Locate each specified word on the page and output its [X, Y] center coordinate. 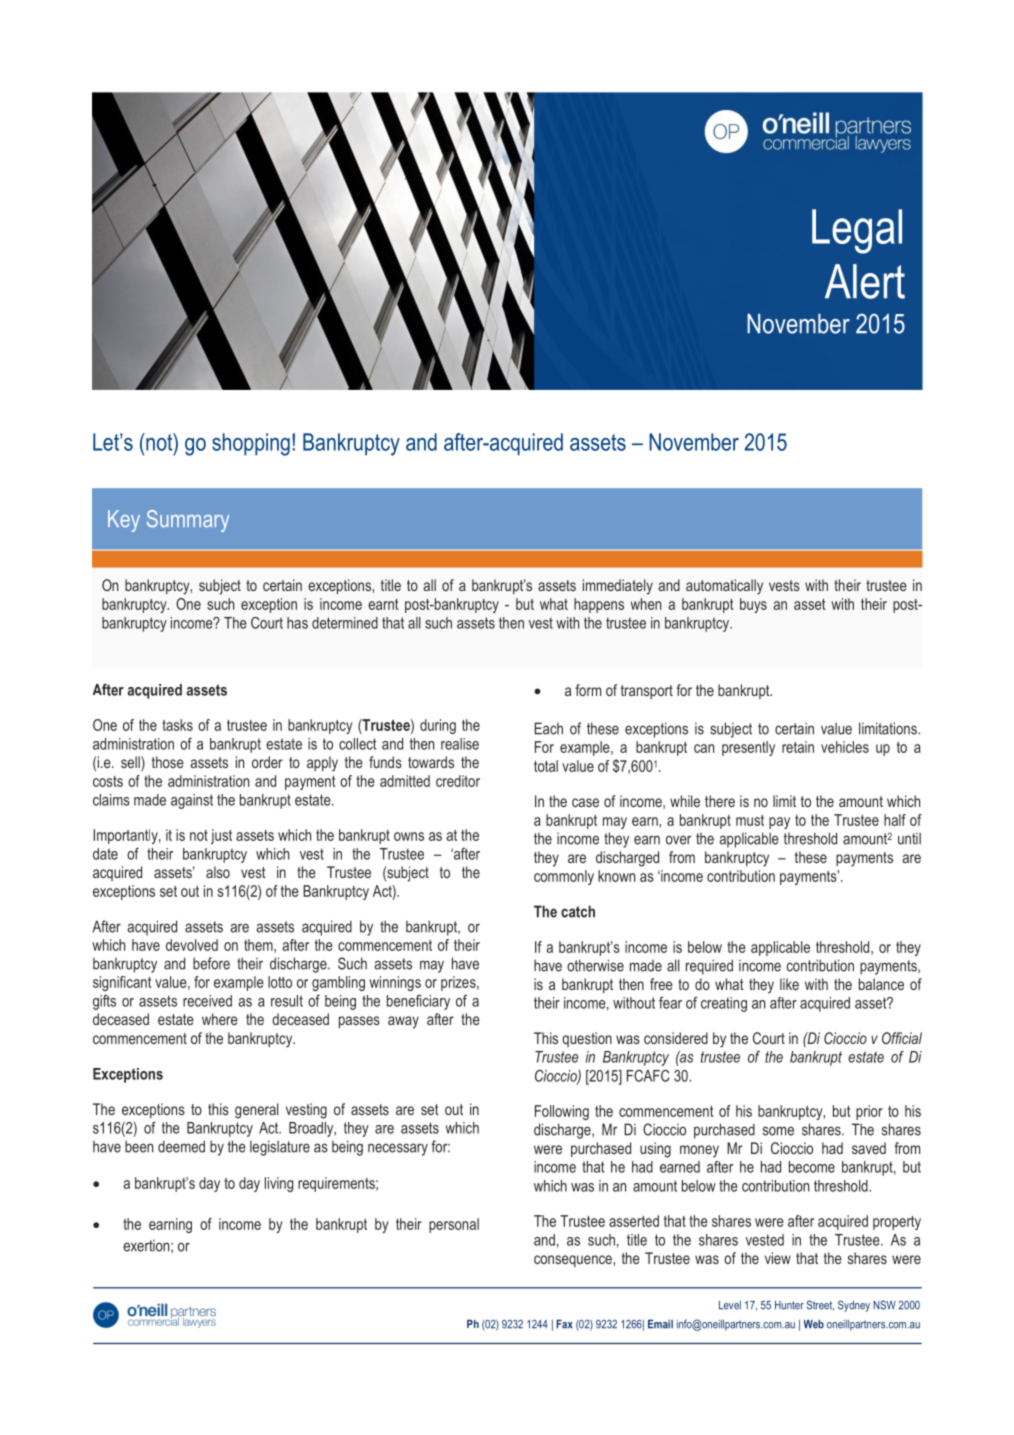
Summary [188, 521]
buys [753, 605]
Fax [564, 1324]
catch [578, 911]
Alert [865, 281]
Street [820, 1305]
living [279, 1184]
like [789, 984]
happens [599, 605]
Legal [857, 231]
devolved [192, 945]
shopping [251, 444]
